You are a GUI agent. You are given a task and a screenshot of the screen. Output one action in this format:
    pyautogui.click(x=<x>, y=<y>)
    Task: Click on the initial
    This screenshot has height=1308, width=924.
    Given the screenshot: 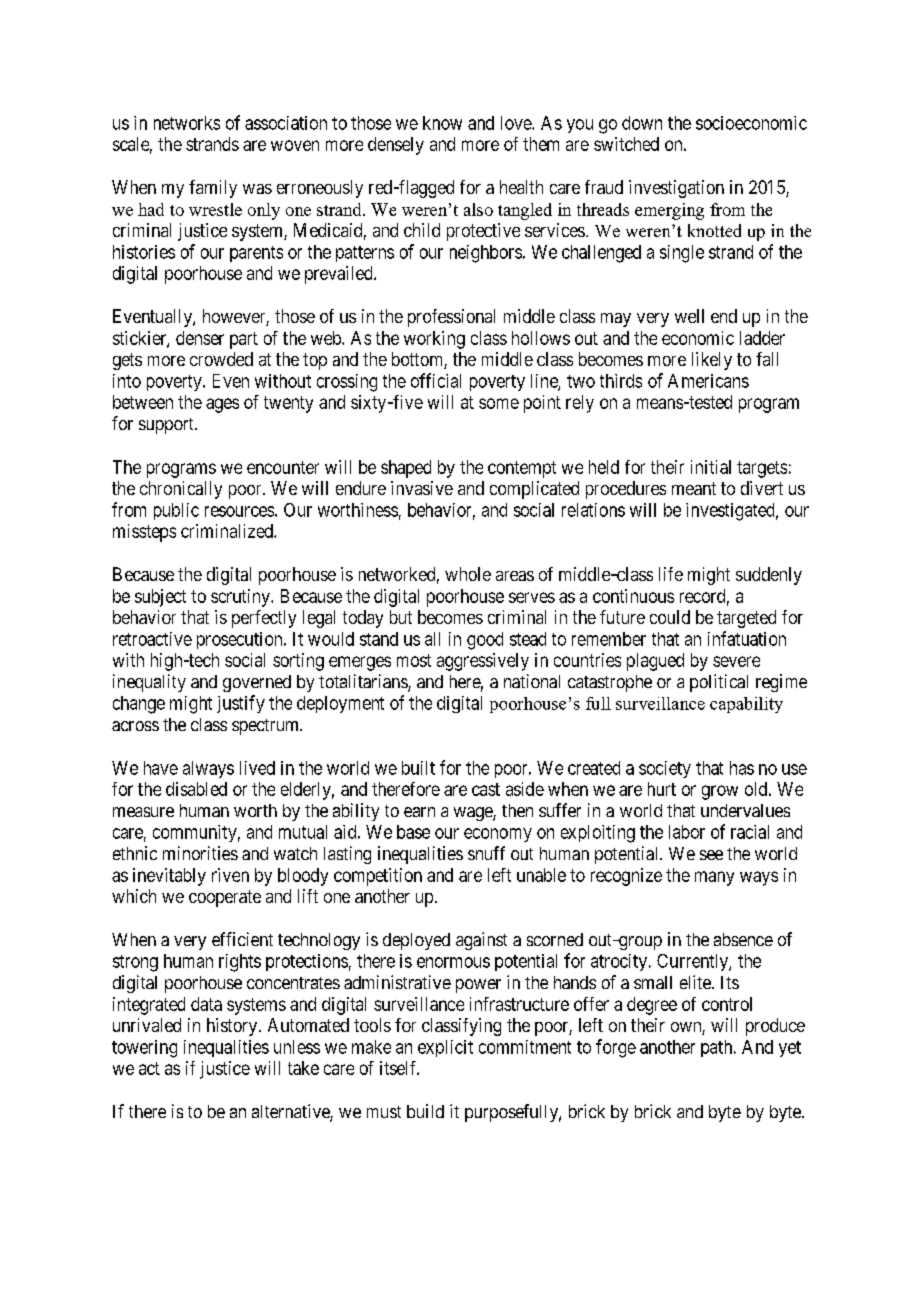 What is the action you would take?
    pyautogui.click(x=711, y=467)
